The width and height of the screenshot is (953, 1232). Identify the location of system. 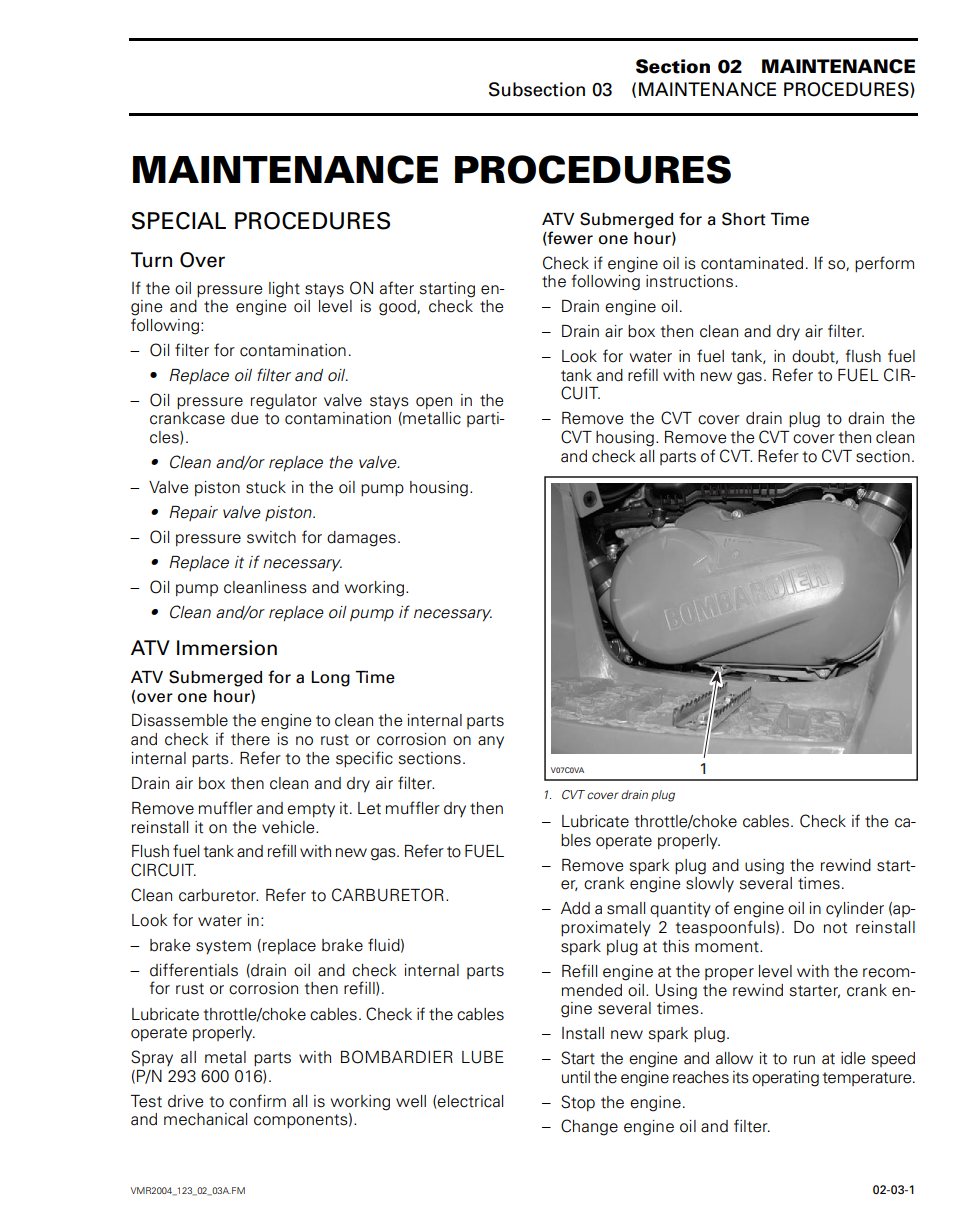
(223, 947).
